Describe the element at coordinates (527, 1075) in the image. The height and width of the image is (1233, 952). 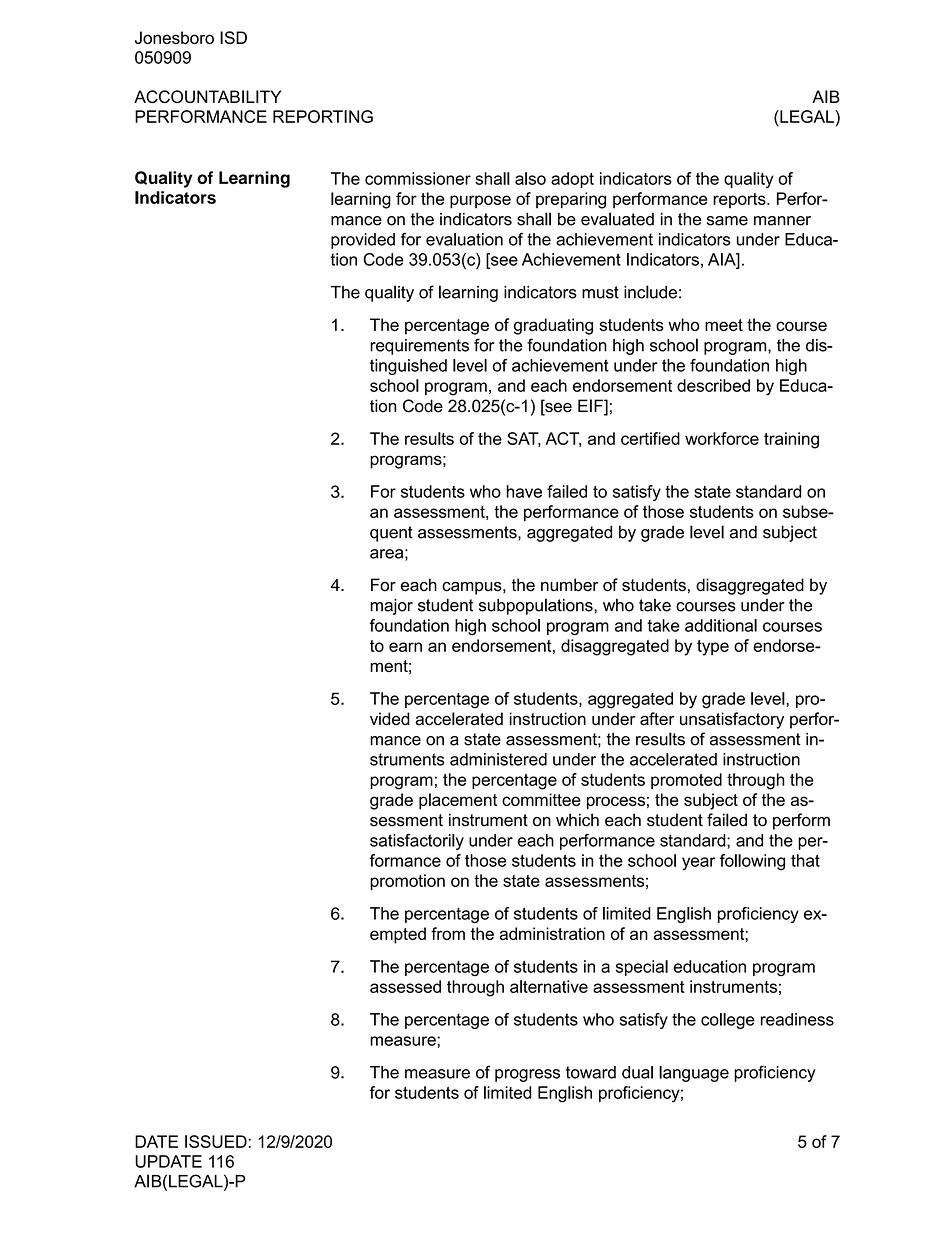
I see `progress` at that location.
